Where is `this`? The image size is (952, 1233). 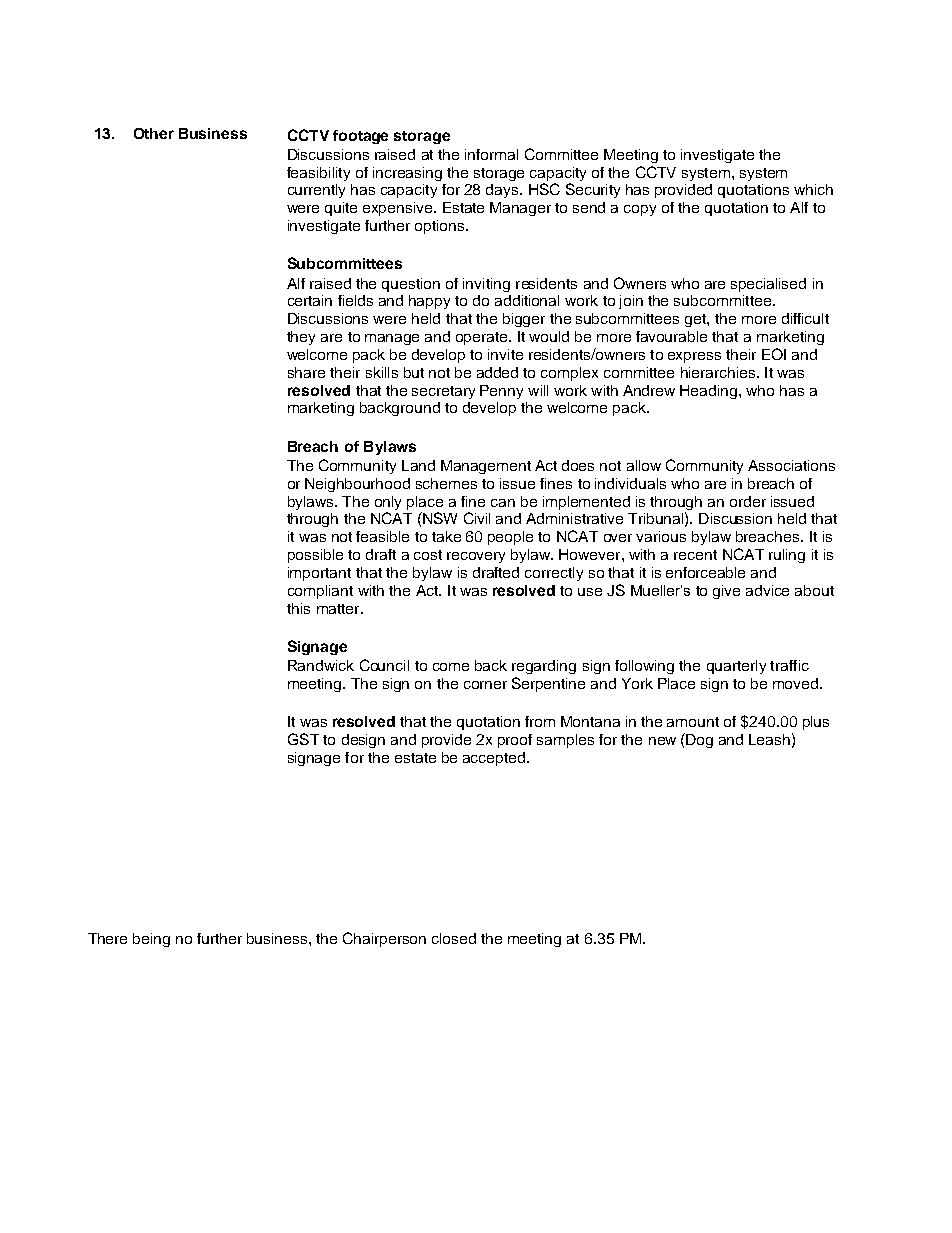
this is located at coordinates (298, 608).
